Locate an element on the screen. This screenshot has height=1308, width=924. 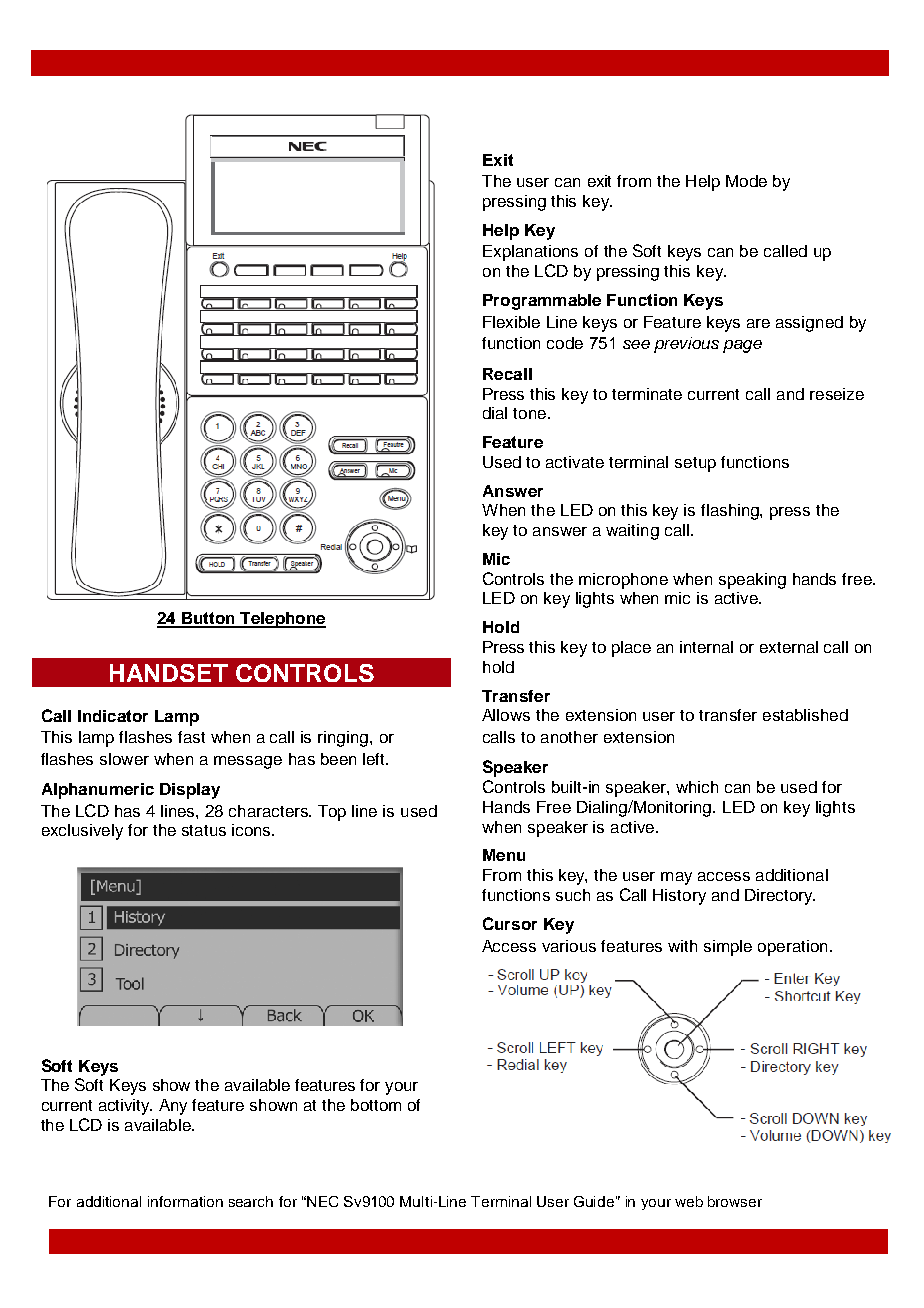
Telephone is located at coordinates (282, 620).
